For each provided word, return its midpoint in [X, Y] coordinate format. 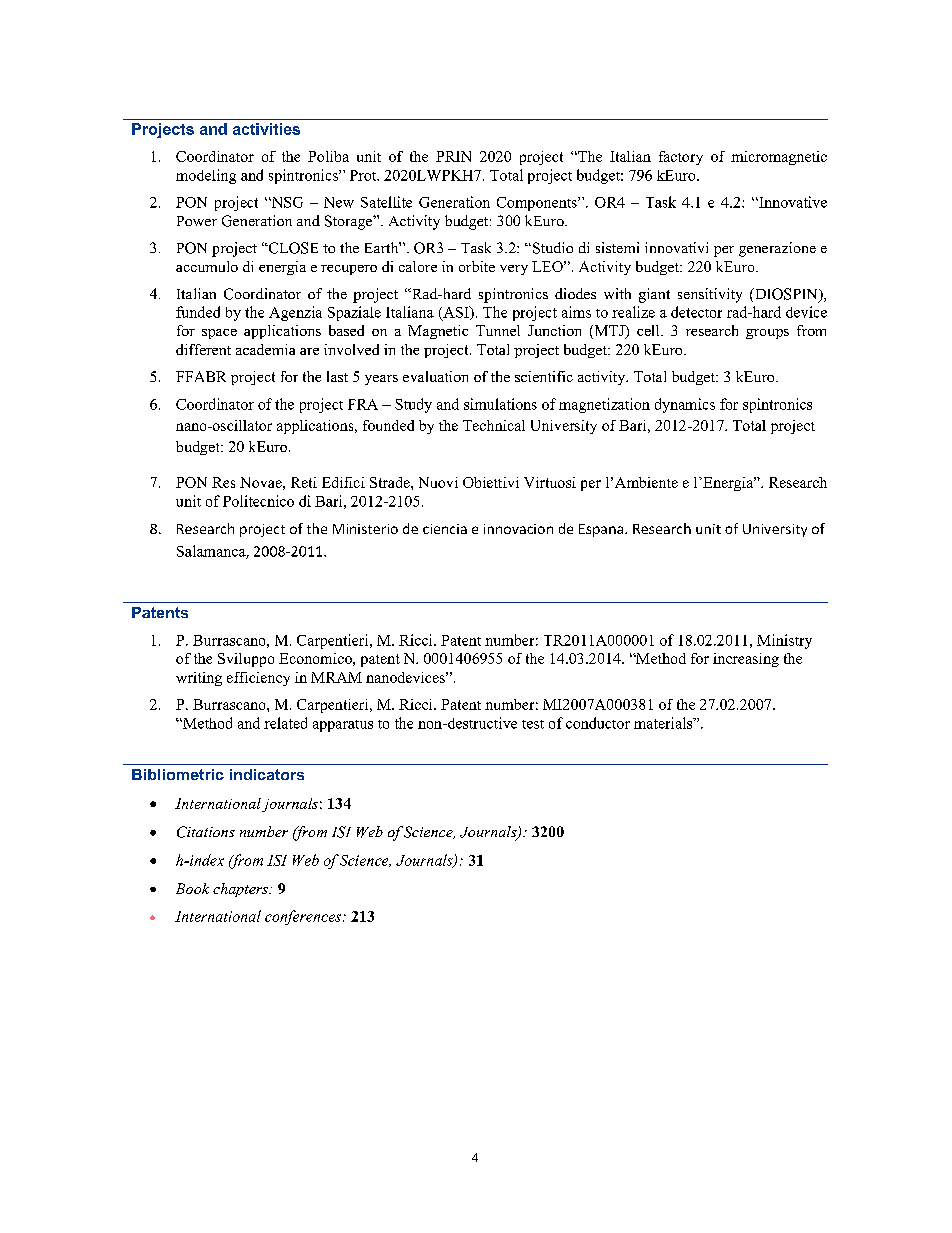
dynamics [685, 405]
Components [538, 204]
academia [265, 349]
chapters [241, 890]
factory [681, 158]
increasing [746, 660]
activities [266, 129]
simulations [500, 404]
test [533, 724]
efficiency [258, 679]
